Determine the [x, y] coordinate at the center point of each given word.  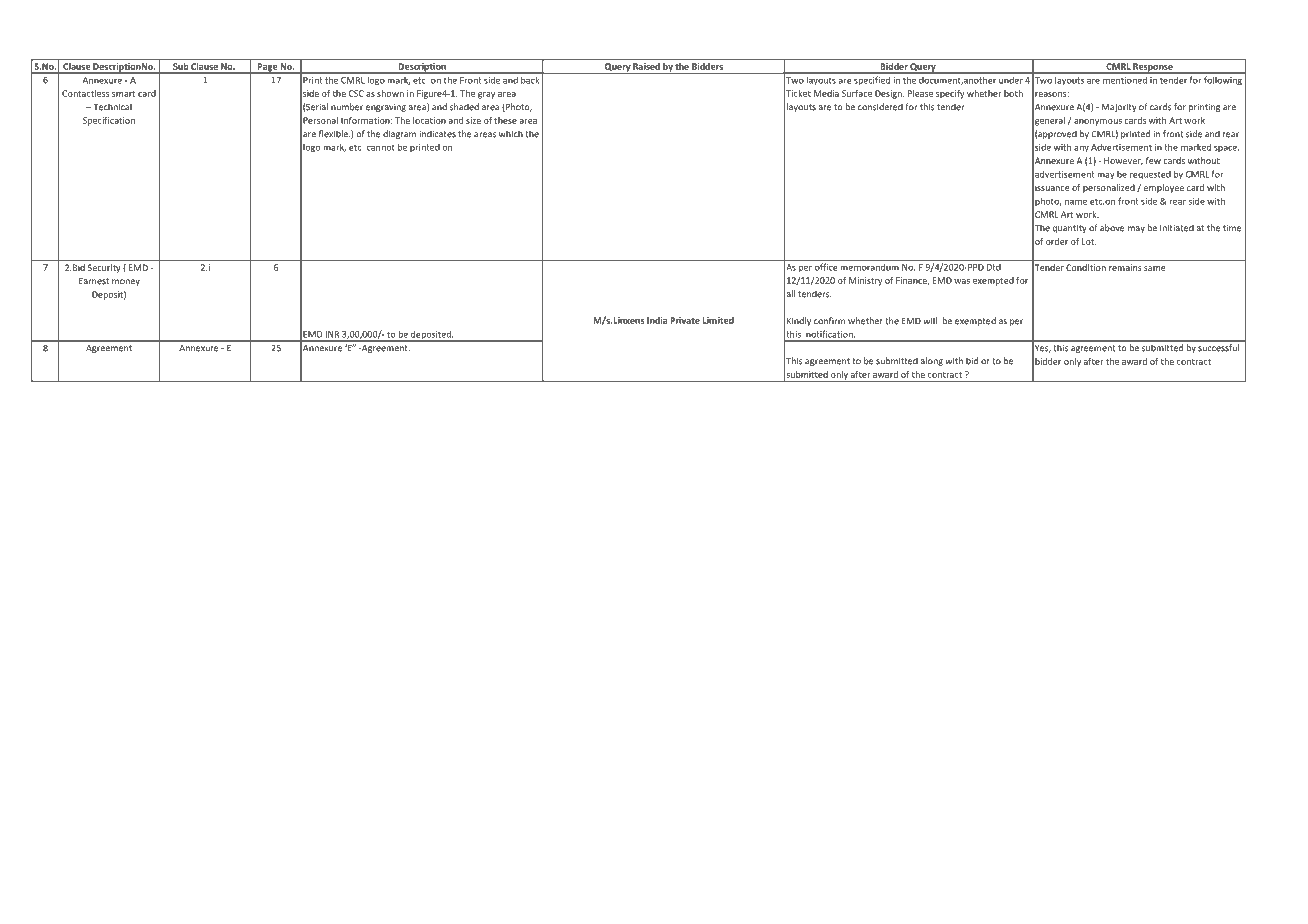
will [930, 321]
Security [104, 268]
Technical [111, 107]
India [657, 320]
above [1112, 228]
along [932, 361]
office [826, 267]
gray [486, 95]
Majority [1119, 107]
